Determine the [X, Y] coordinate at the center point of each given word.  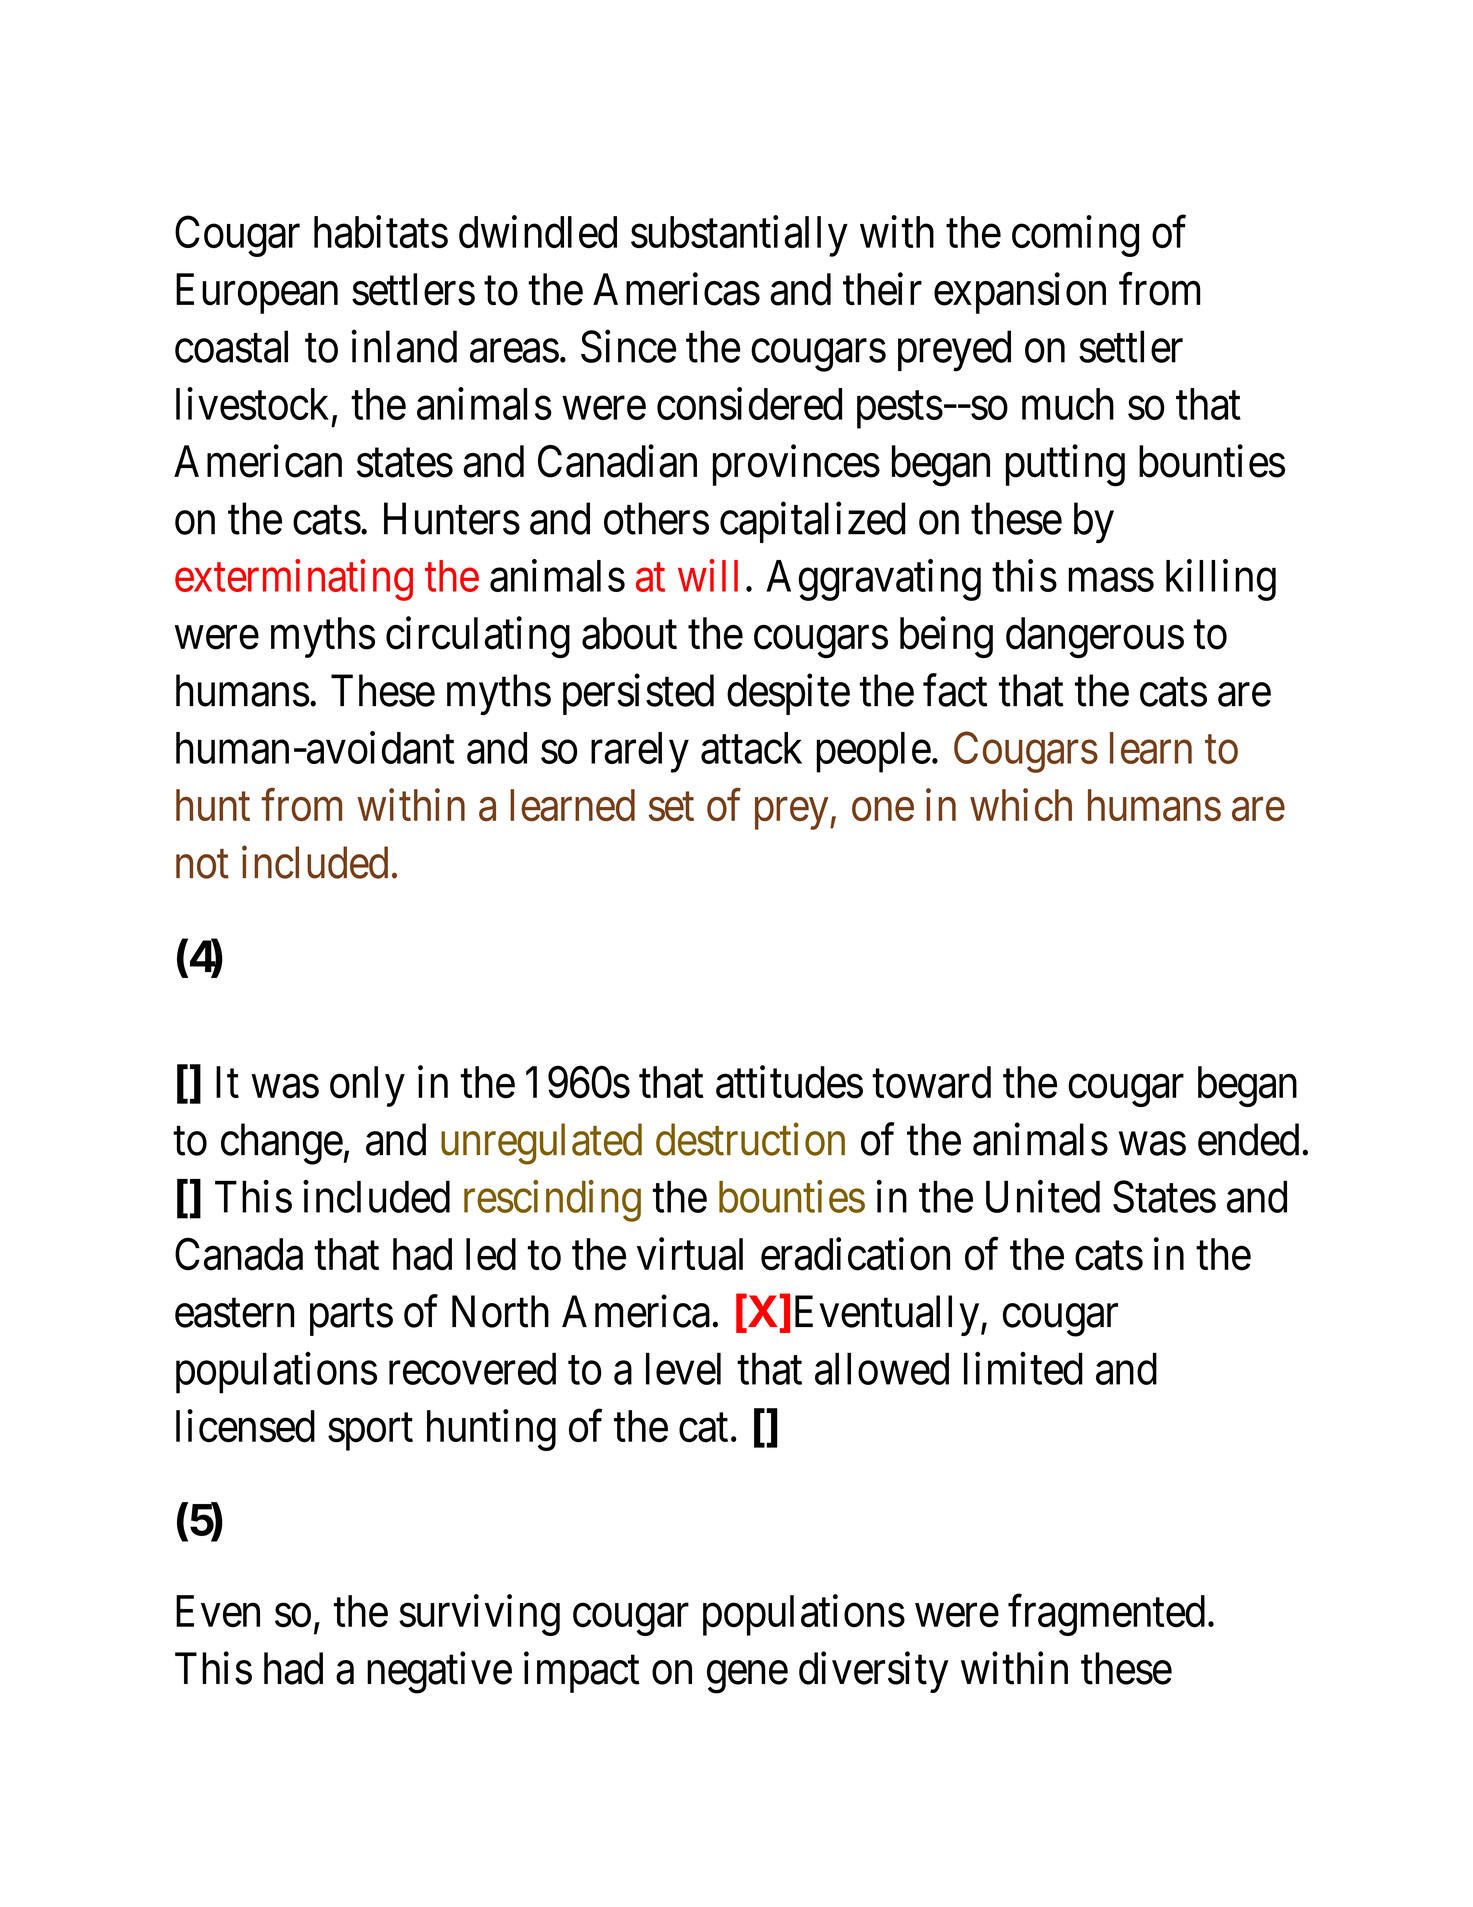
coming [1075, 236]
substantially [739, 236]
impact [582, 1672]
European [257, 294]
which [1021, 805]
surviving [479, 1615]
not [202, 865]
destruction [750, 1139]
